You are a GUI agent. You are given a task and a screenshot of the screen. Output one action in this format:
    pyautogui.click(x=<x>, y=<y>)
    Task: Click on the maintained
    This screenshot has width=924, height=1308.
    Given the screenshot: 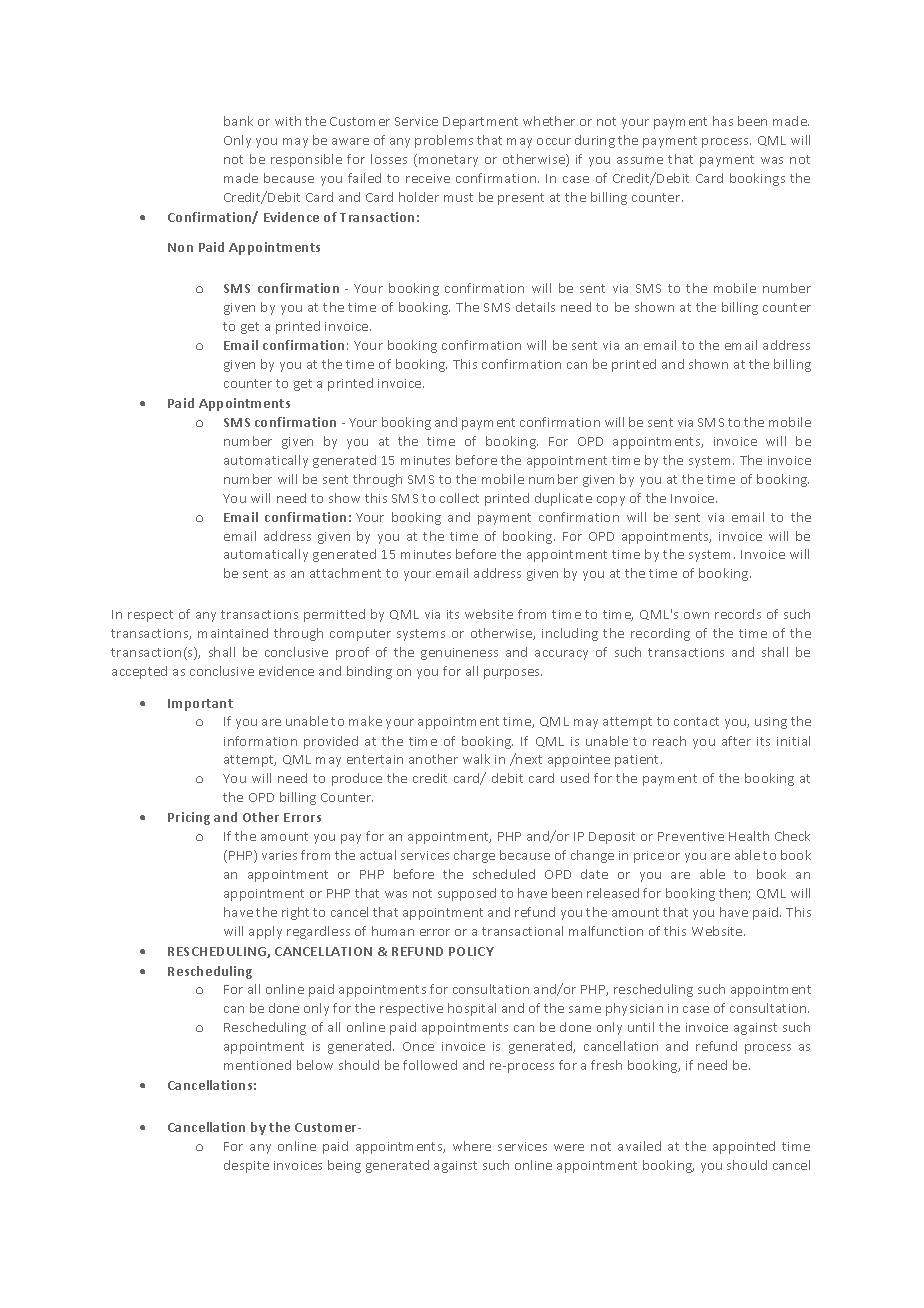 What is the action you would take?
    pyautogui.click(x=233, y=633)
